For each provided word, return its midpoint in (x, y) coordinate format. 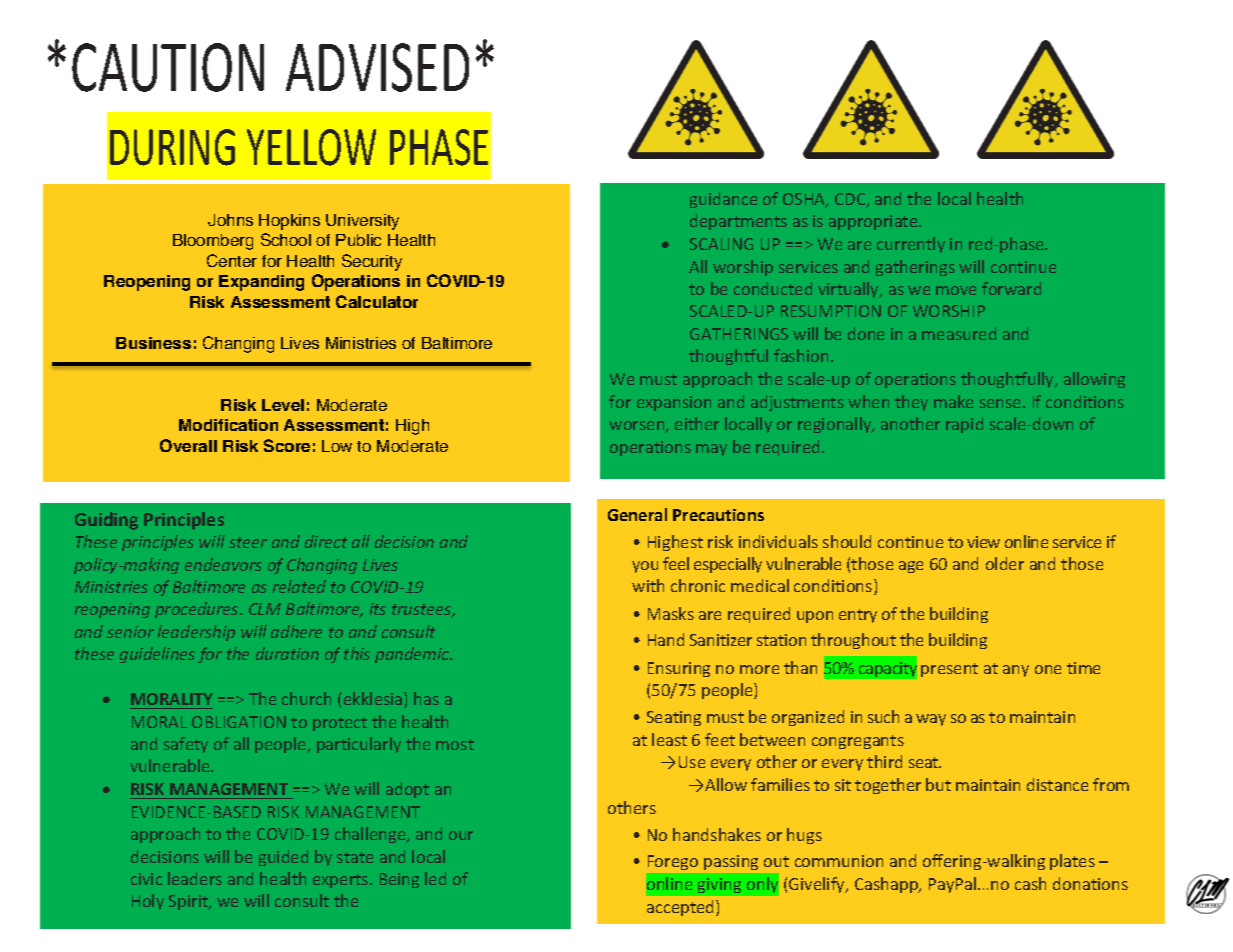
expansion (674, 403)
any (1016, 671)
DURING (172, 147)
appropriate (874, 222)
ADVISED (377, 67)
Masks (671, 613)
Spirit (189, 902)
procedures (198, 610)
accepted (682, 908)
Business (153, 343)
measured (959, 333)
